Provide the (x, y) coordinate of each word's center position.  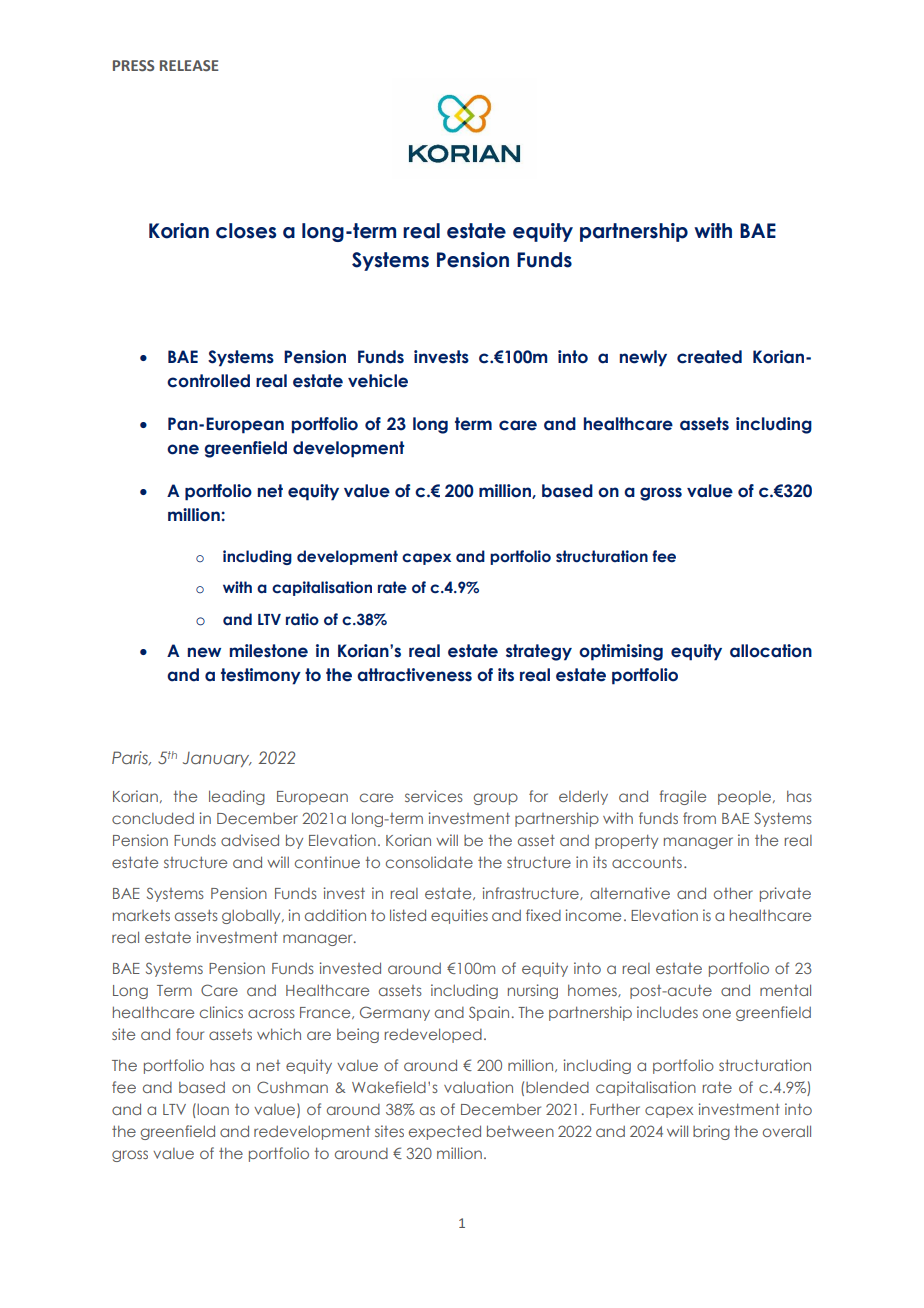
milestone (268, 651)
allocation (771, 651)
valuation (478, 1087)
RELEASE (189, 65)
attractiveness (414, 675)
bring (711, 1132)
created (709, 357)
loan (212, 1109)
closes (246, 231)
